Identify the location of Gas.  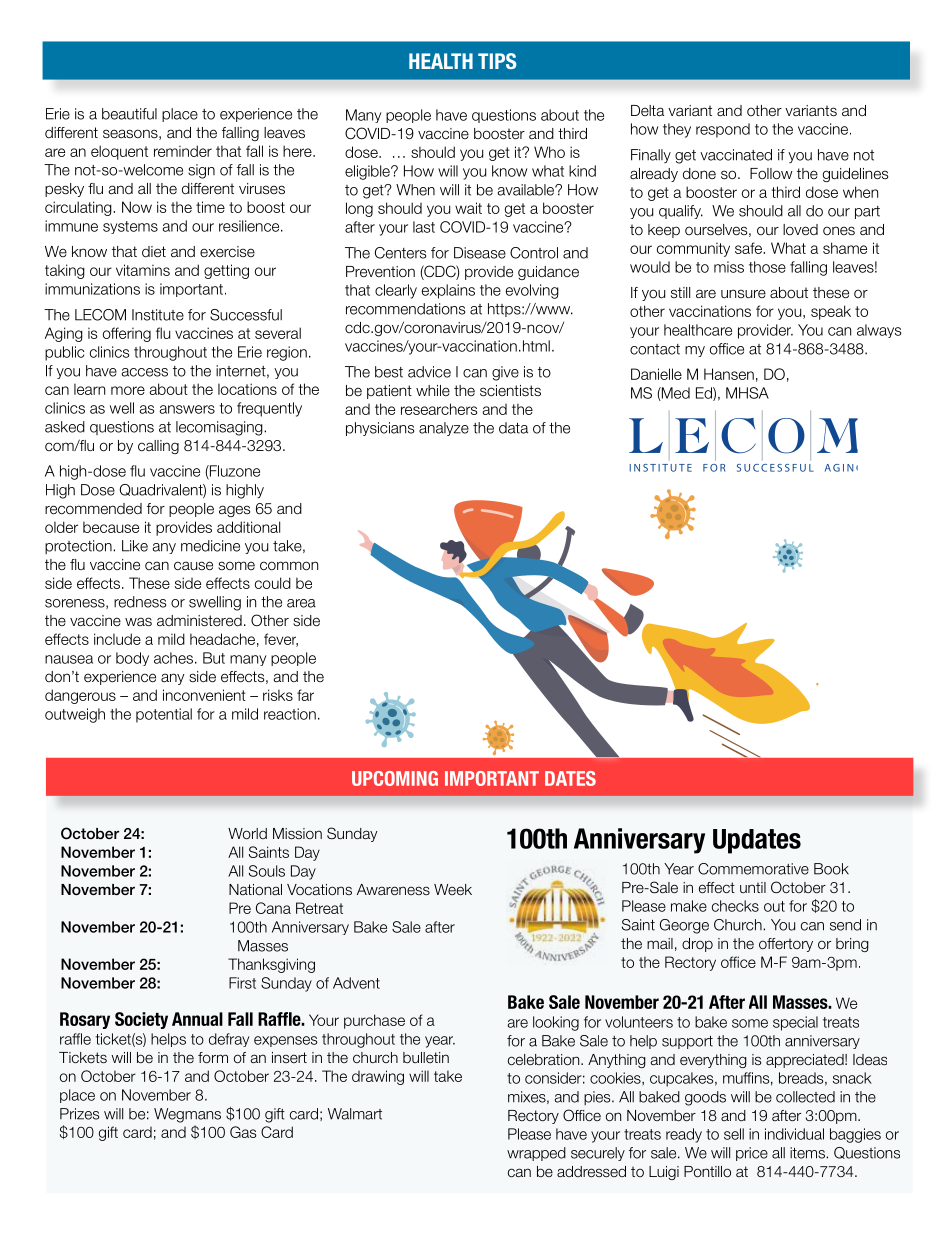
(243, 1132).
